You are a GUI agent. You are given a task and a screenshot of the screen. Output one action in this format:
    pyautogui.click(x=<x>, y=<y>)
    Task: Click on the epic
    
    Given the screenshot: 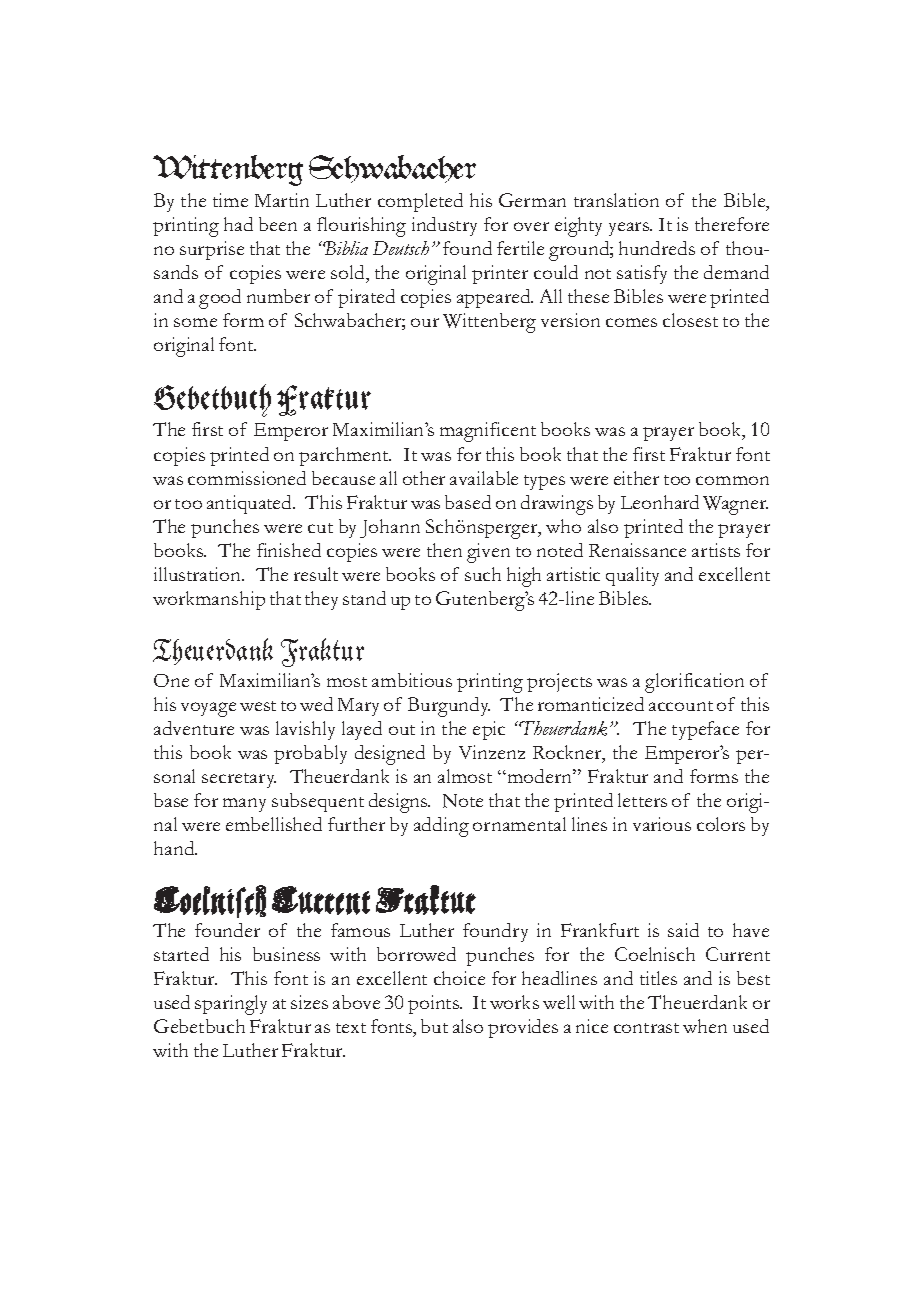 What is the action you would take?
    pyautogui.click(x=489, y=730)
